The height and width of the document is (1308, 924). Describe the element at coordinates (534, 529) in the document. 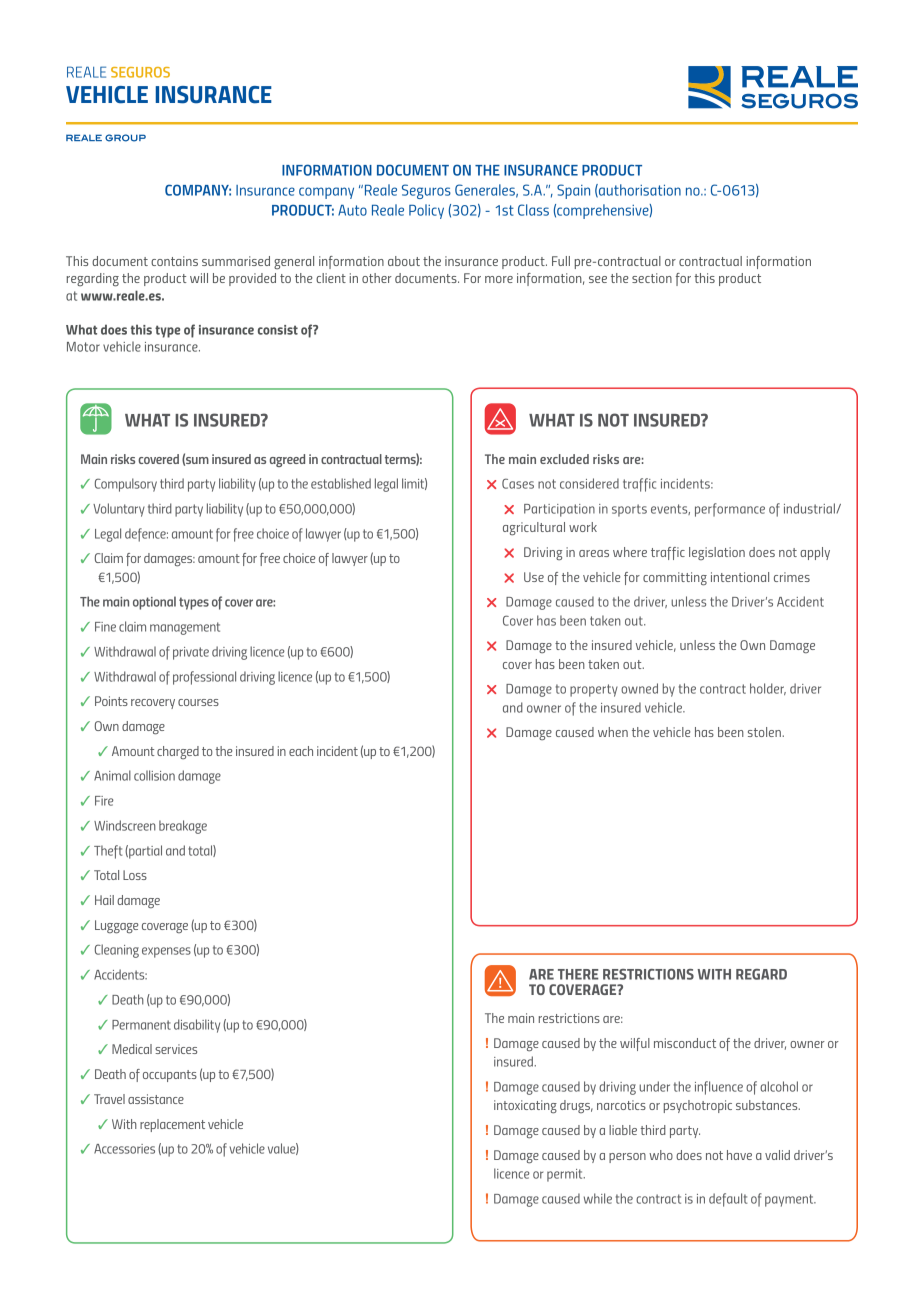

I see `agricultural` at that location.
